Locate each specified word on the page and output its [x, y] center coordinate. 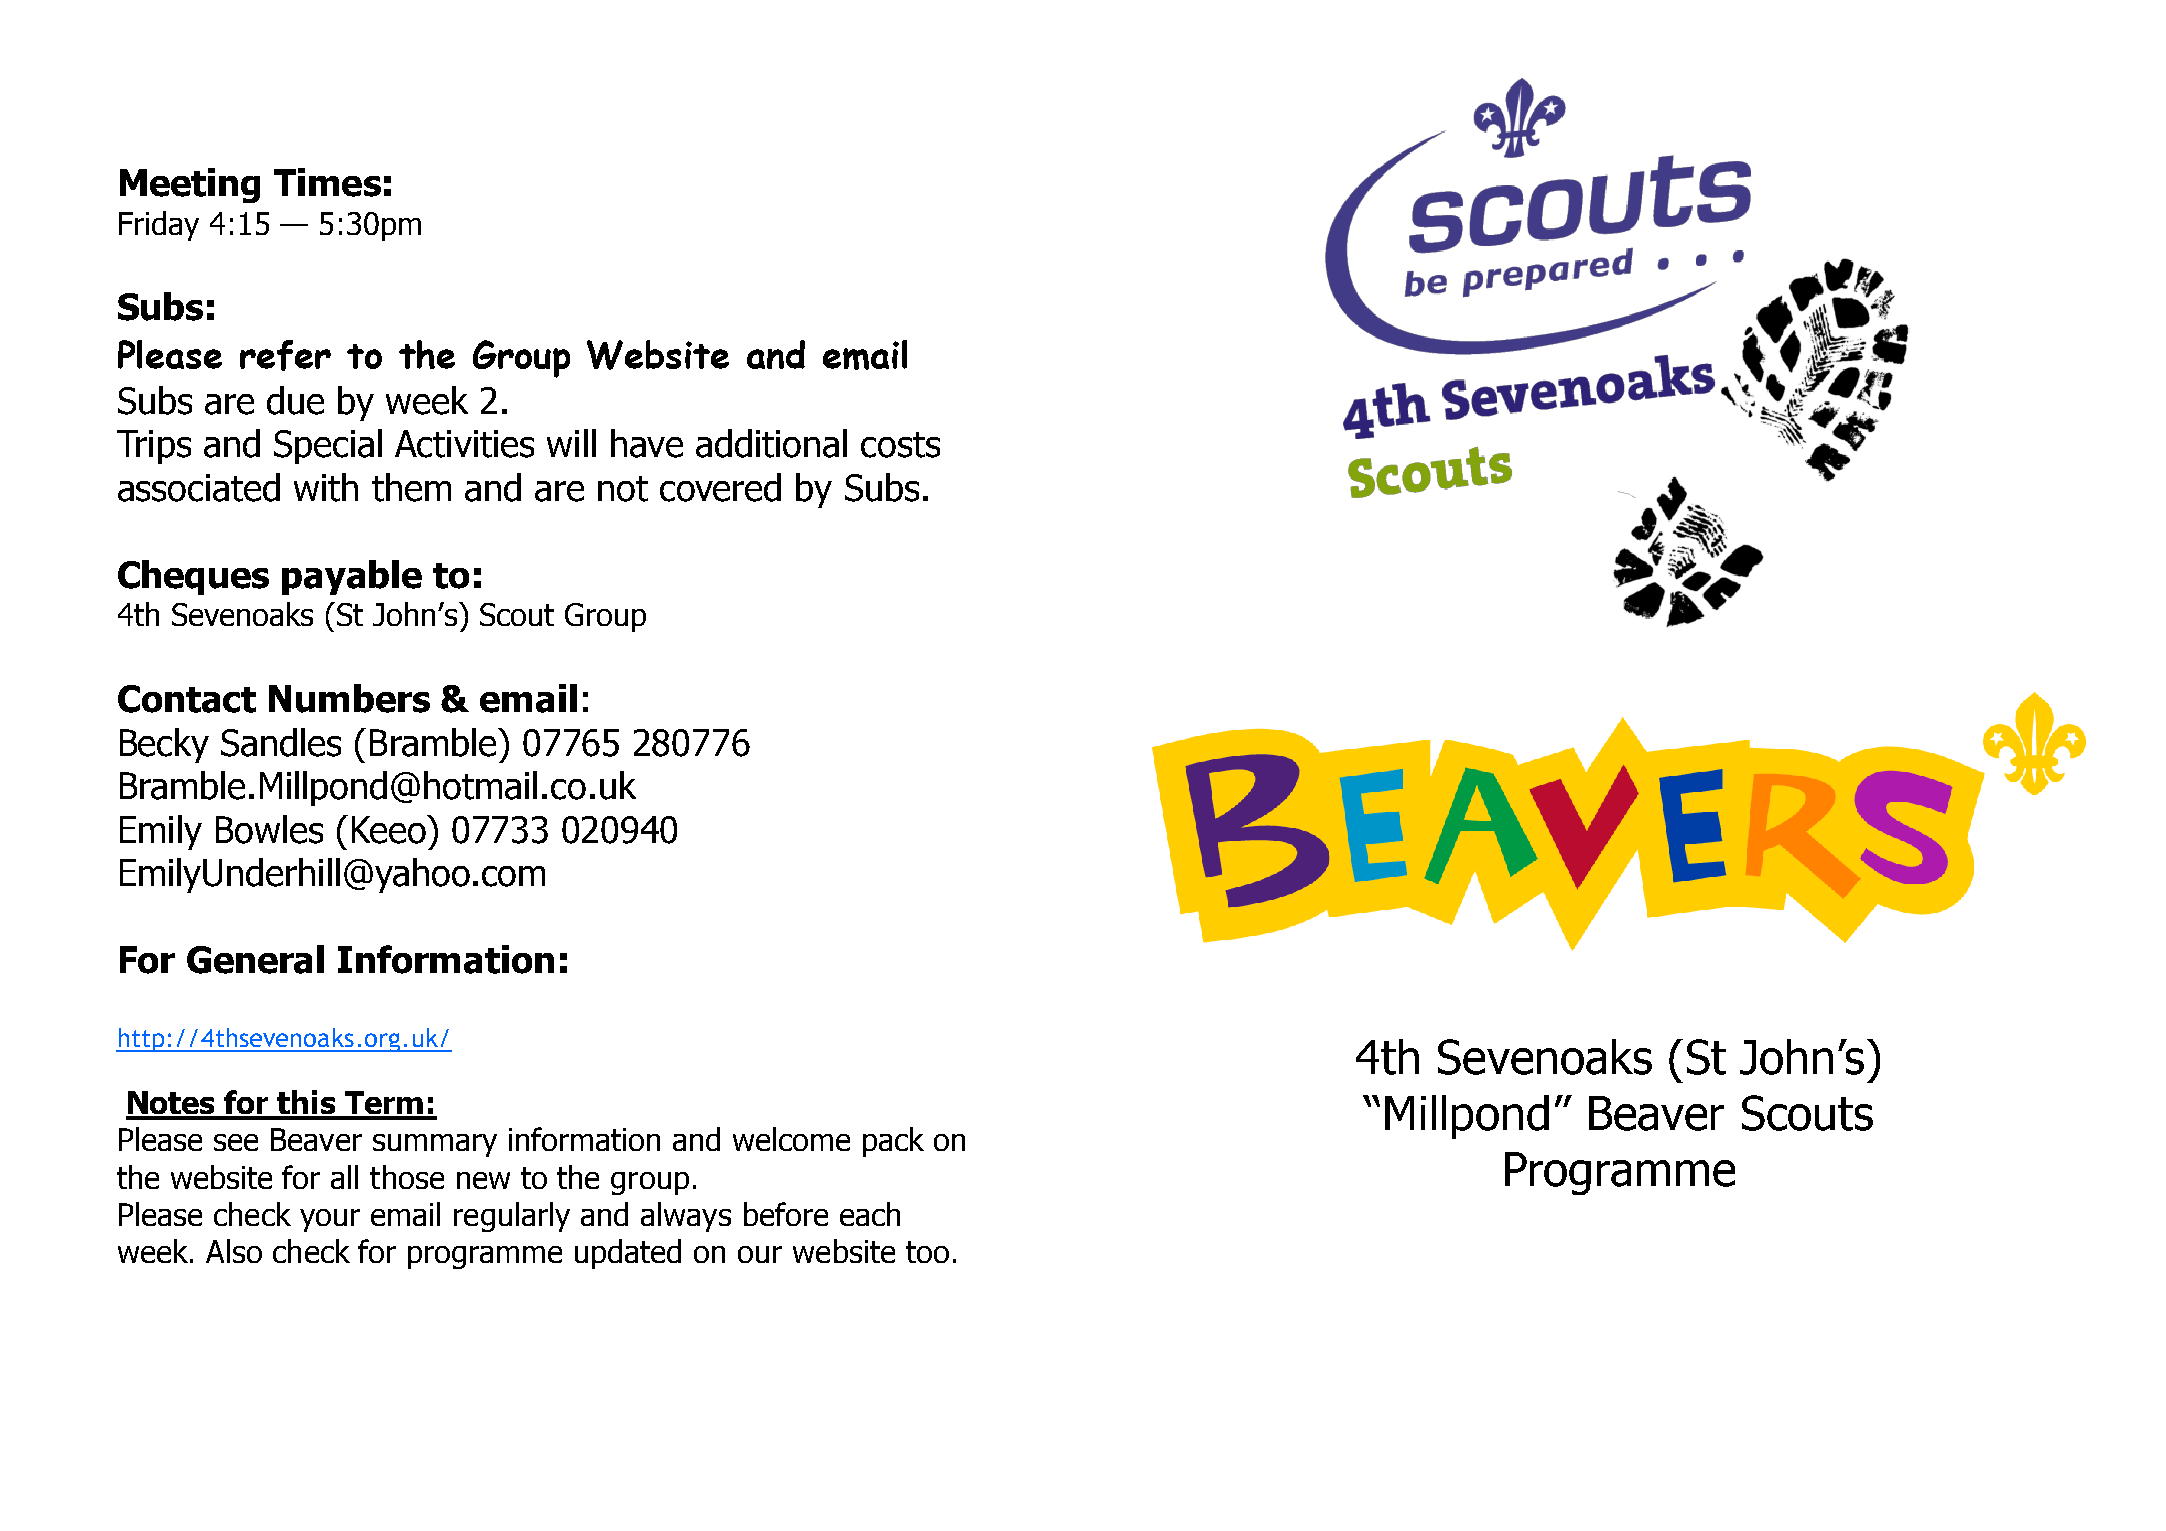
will [571, 443]
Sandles [281, 742]
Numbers [349, 698]
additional [771, 443]
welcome [791, 1139]
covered [720, 487]
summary [435, 1145]
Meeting [190, 185]
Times [327, 182]
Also [234, 1251]
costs [900, 445]
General [255, 959]
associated [199, 487]
